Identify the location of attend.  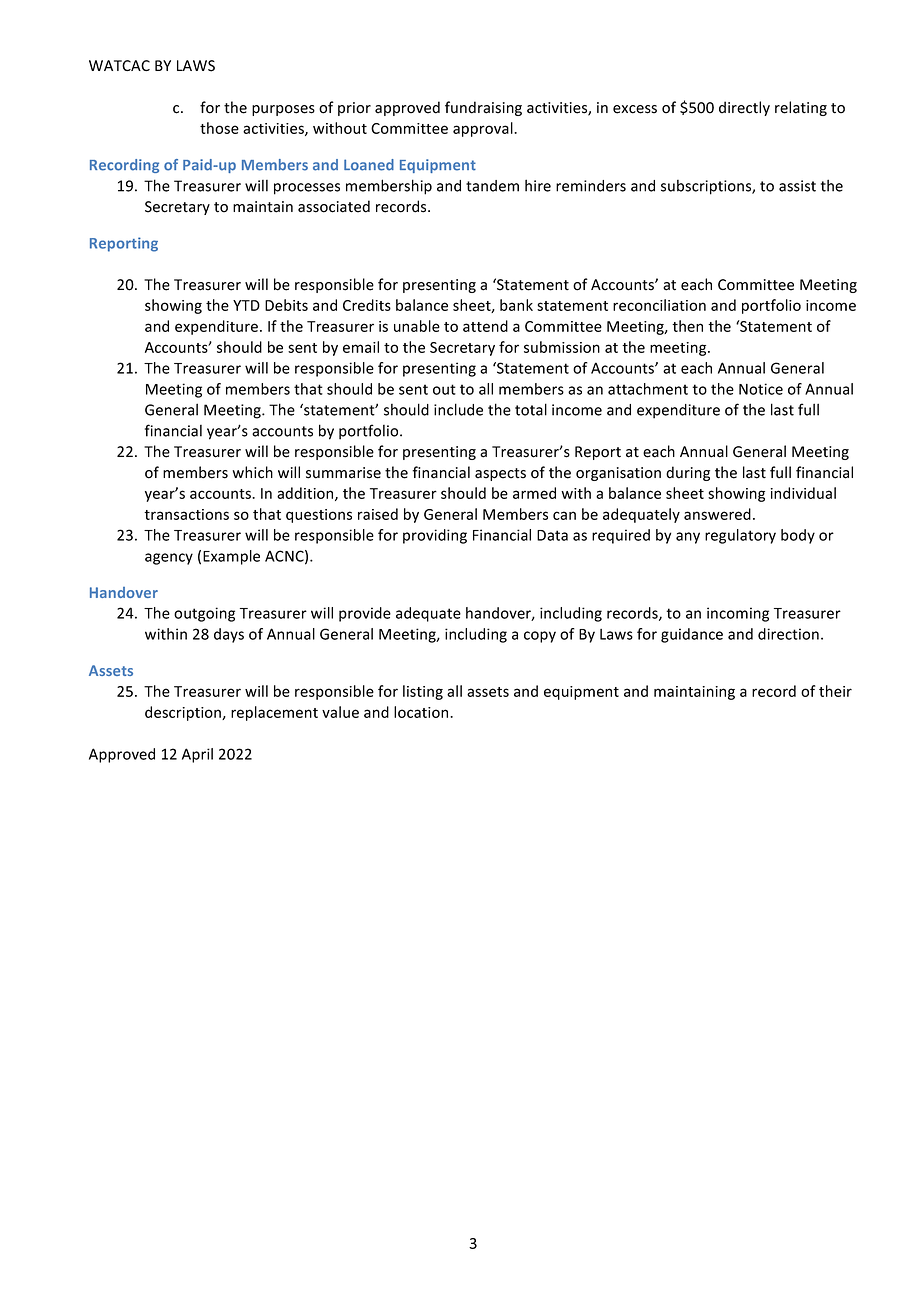
(485, 326).
